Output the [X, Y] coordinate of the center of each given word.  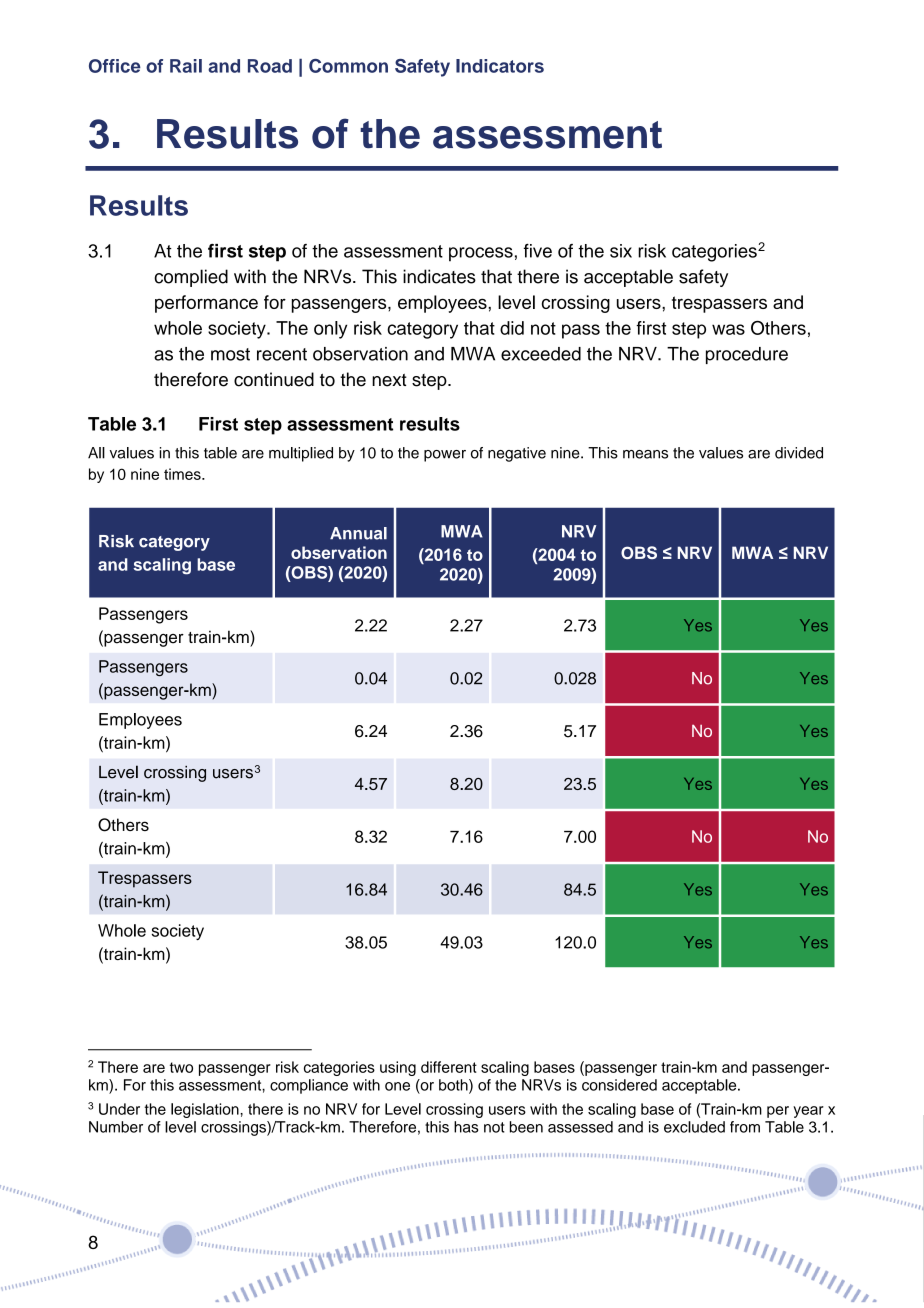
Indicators [500, 66]
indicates [439, 276]
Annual [358, 533]
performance [206, 304]
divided [799, 453]
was [728, 329]
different [449, 1067]
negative [517, 454]
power [445, 456]
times [183, 474]
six [621, 251]
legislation [206, 1110]
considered [619, 1085]
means [645, 454]
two [181, 1067]
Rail [186, 66]
